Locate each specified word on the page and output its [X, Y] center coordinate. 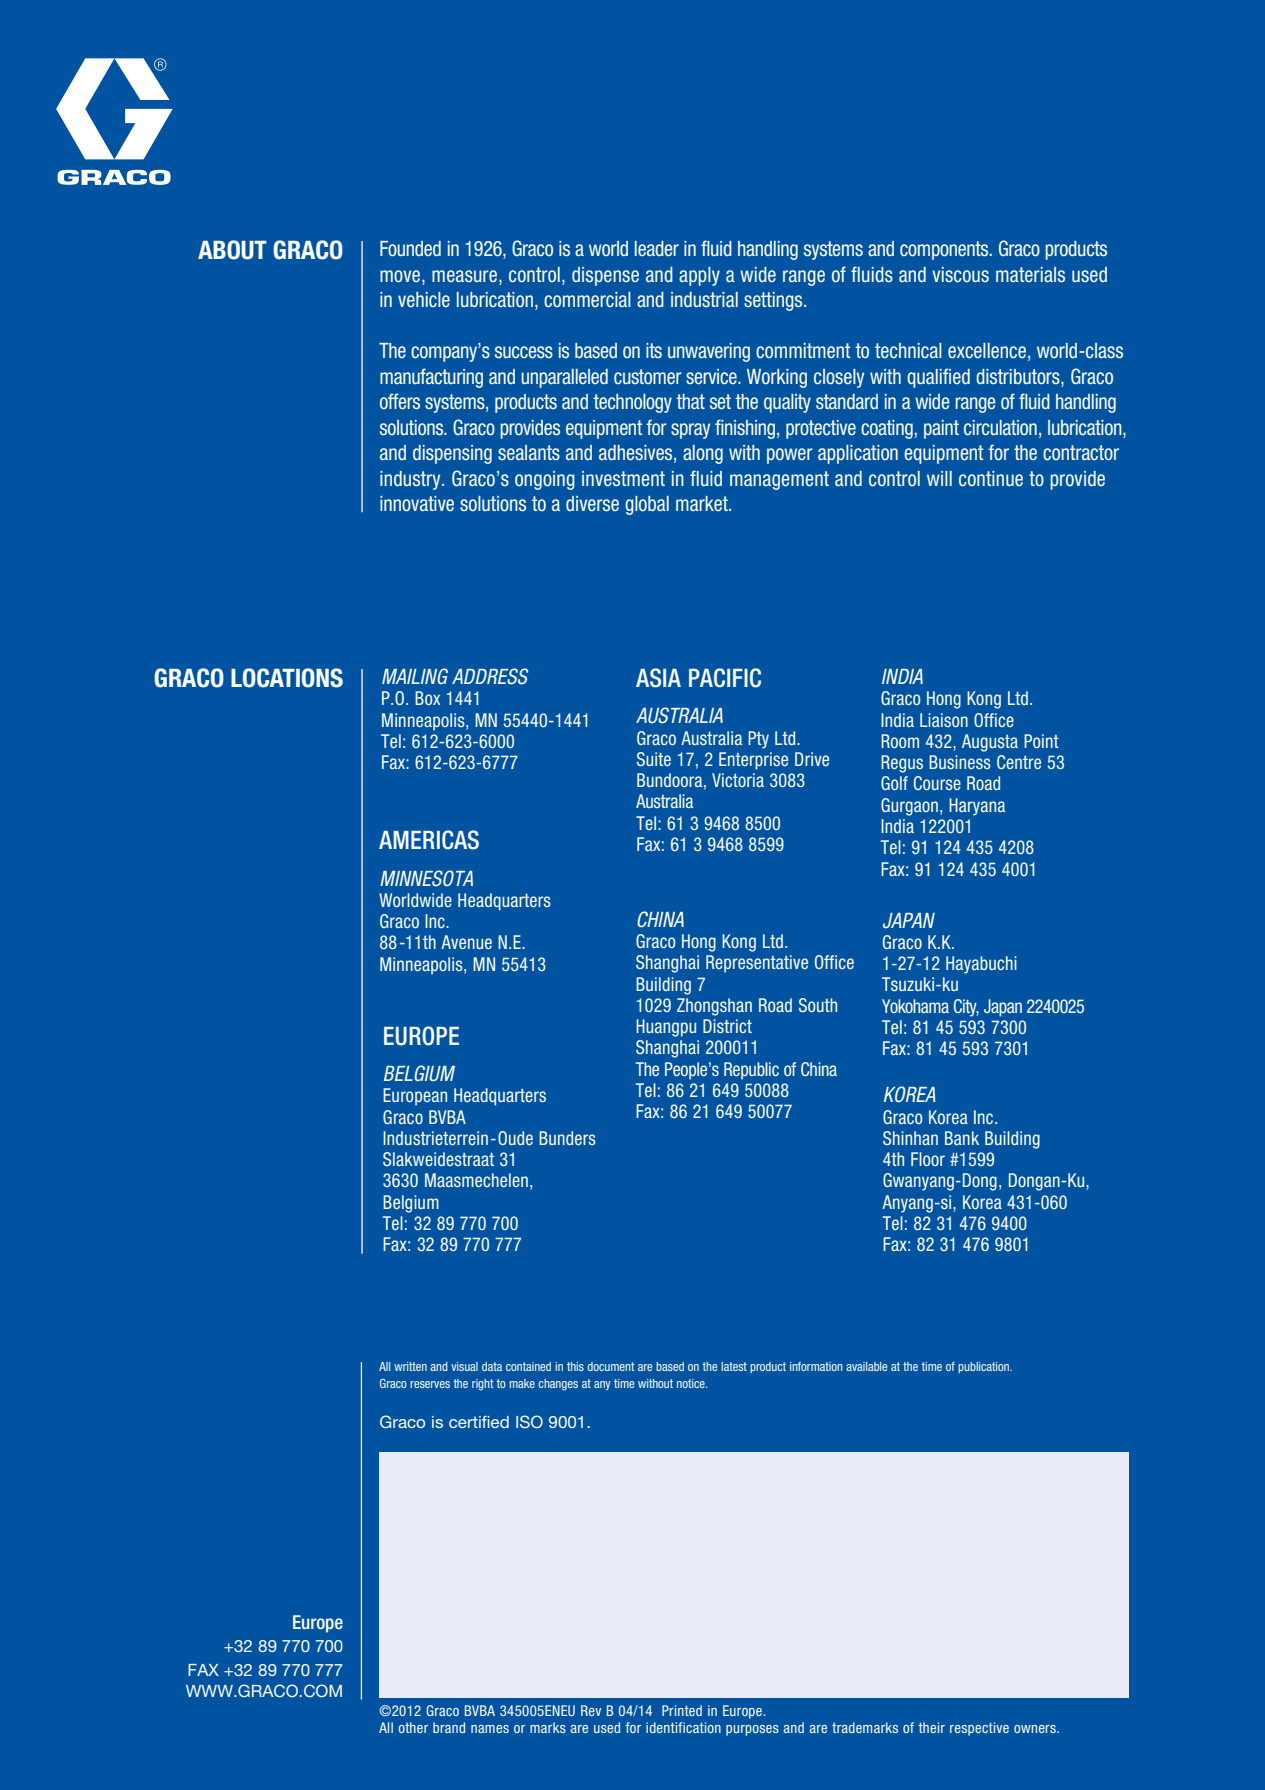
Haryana [977, 807]
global [647, 505]
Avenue [466, 942]
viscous [960, 275]
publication [985, 1367]
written [410, 1366]
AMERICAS [429, 840]
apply [699, 276]
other [413, 1727]
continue [991, 479]
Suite [654, 759]
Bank [962, 1138]
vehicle [424, 299]
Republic [751, 1071]
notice [692, 1383]
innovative [417, 504]
